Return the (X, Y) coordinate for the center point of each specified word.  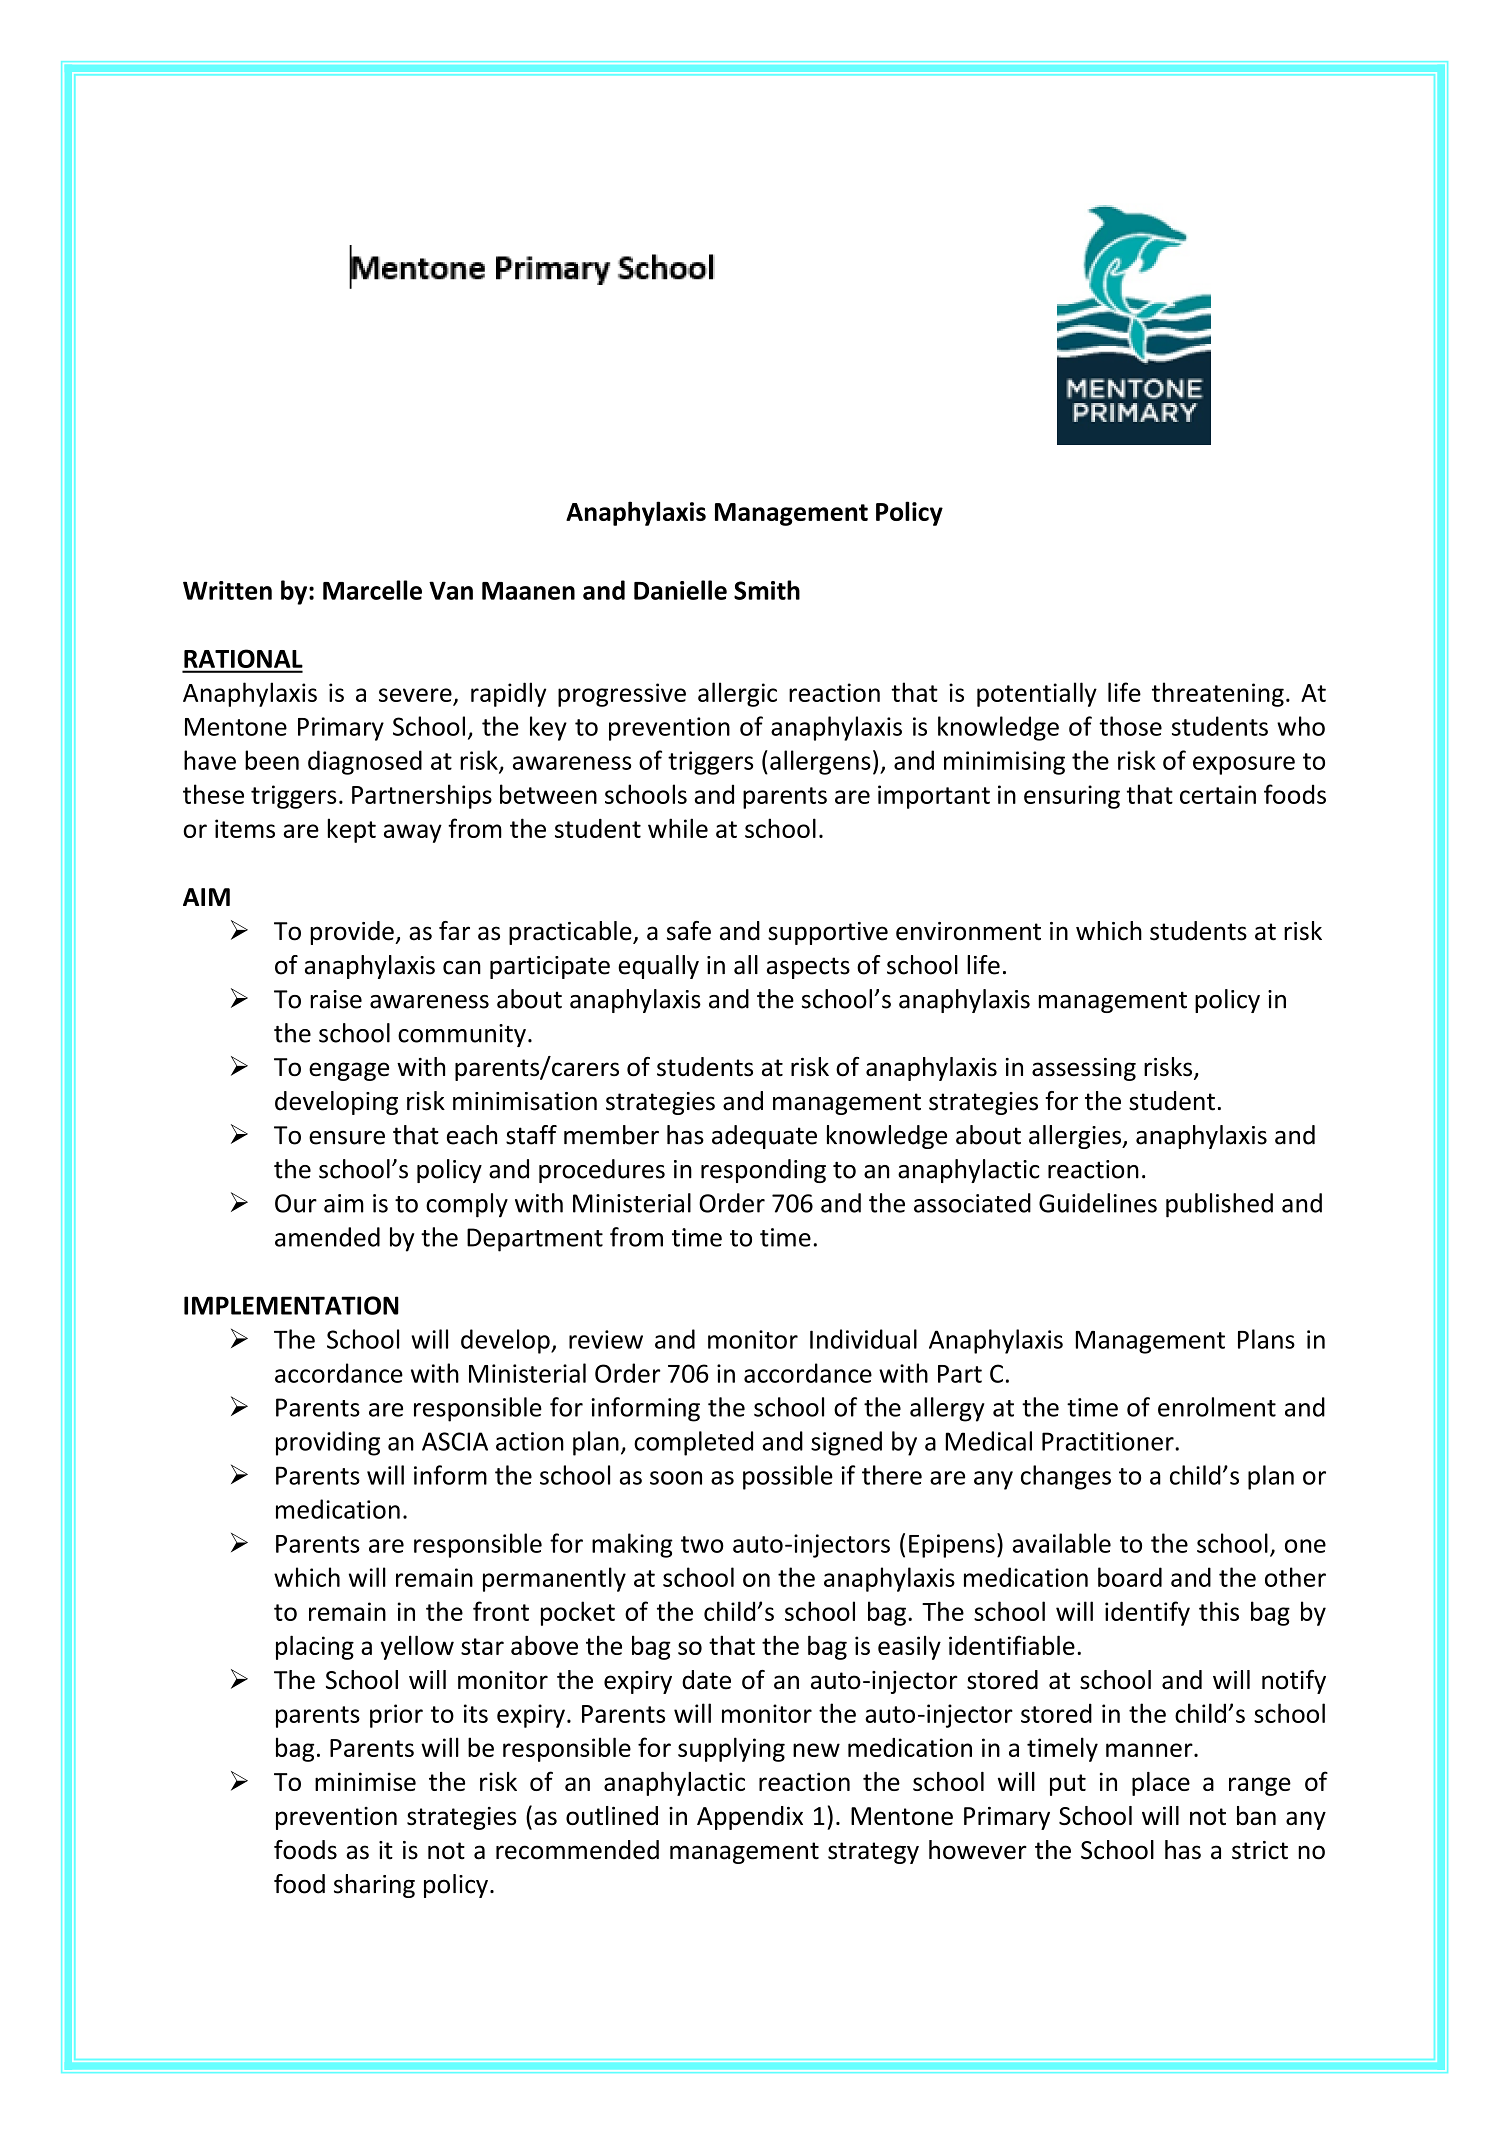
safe (689, 931)
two (702, 1544)
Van (451, 590)
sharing (374, 1886)
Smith (767, 590)
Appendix (750, 1818)
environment (968, 931)
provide (353, 933)
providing (328, 1443)
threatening (1218, 694)
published (1219, 1205)
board (1130, 1577)
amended (327, 1237)
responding (763, 1171)
